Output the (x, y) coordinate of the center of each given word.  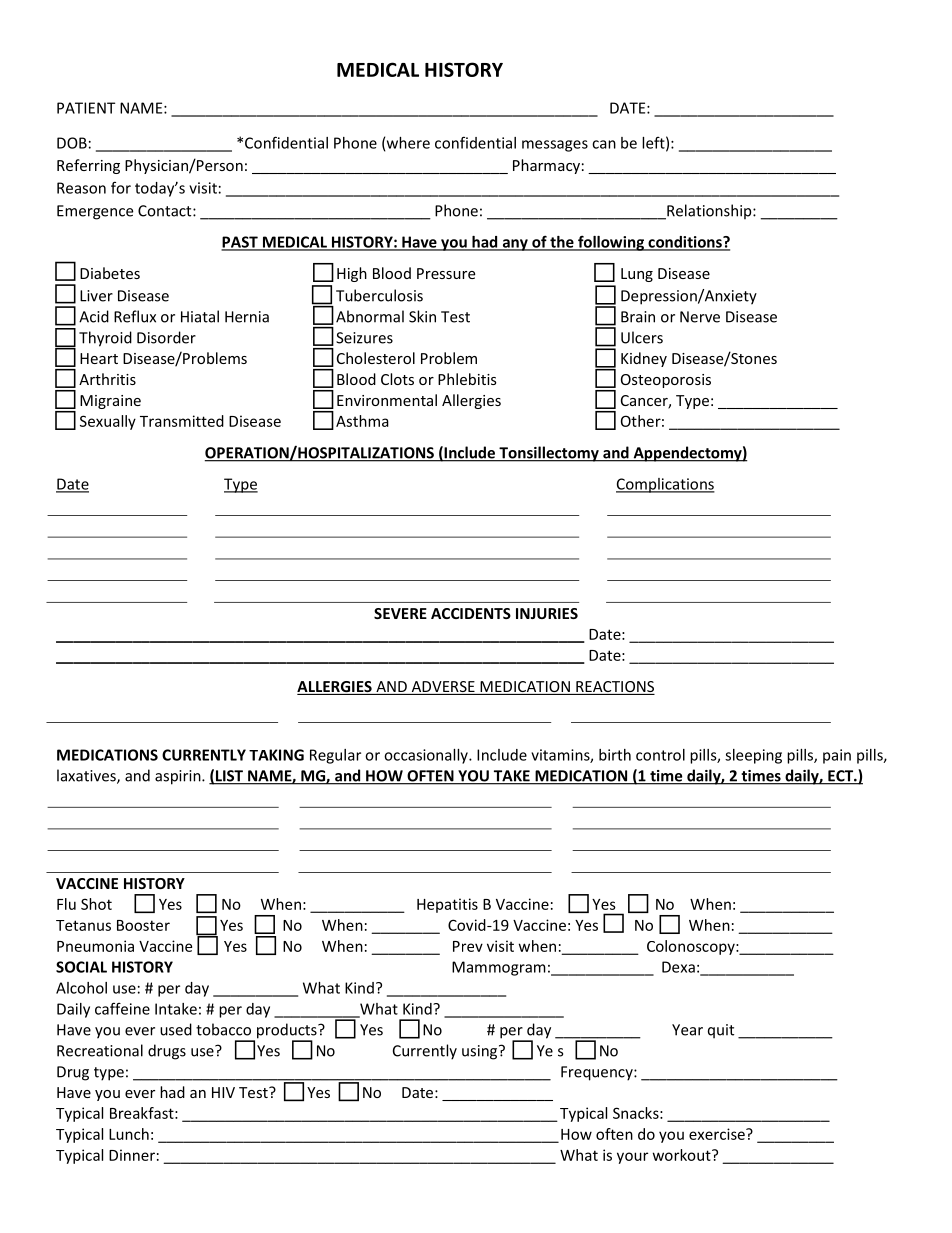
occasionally (427, 756)
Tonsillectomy (549, 454)
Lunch (129, 1134)
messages (555, 146)
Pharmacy (546, 166)
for (121, 187)
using (481, 1052)
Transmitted (182, 421)
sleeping (753, 756)
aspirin (179, 777)
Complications (665, 485)
